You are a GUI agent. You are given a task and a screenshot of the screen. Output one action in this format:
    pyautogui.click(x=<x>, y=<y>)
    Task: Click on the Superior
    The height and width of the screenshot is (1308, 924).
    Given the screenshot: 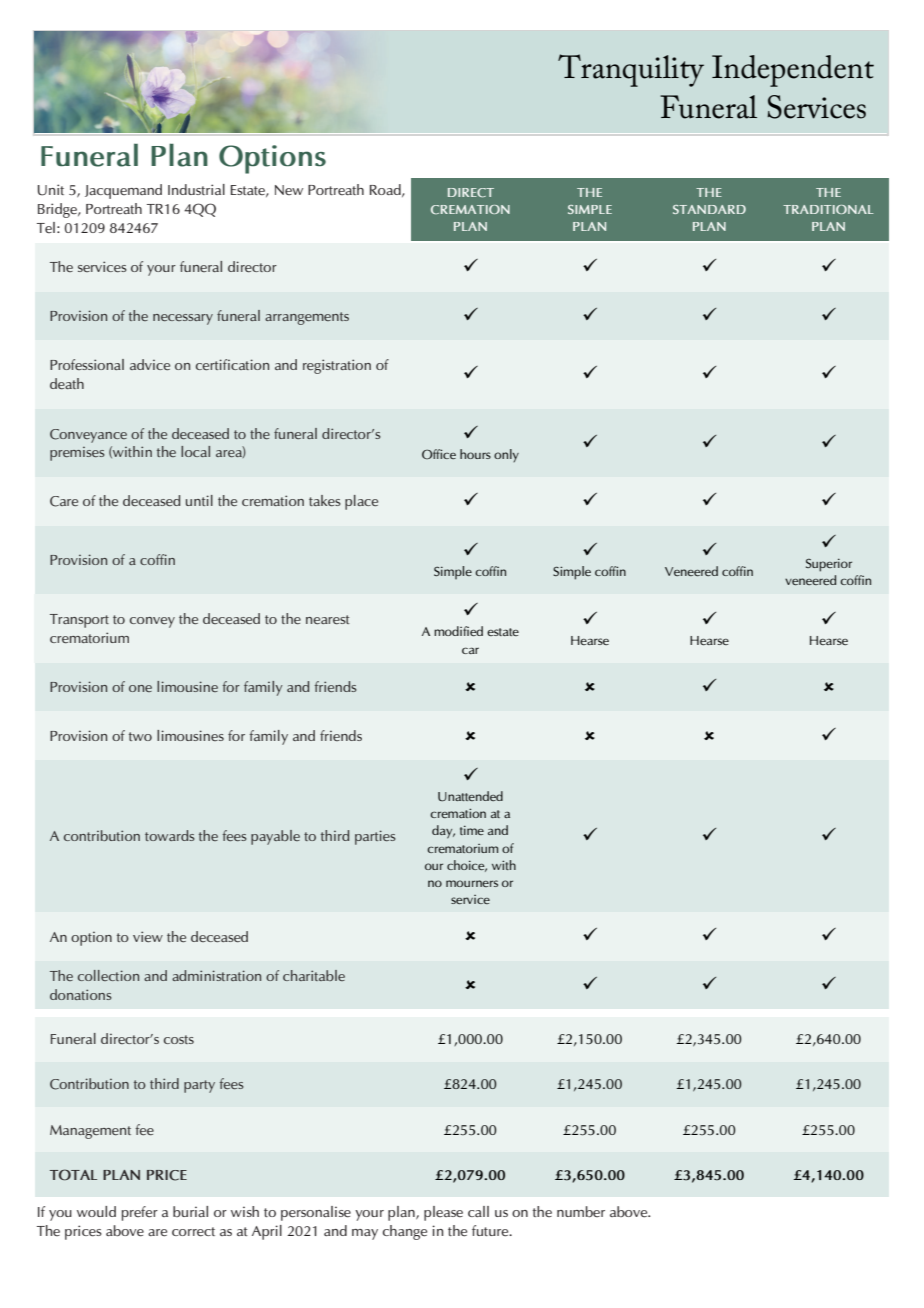 What is the action you would take?
    pyautogui.click(x=829, y=565)
